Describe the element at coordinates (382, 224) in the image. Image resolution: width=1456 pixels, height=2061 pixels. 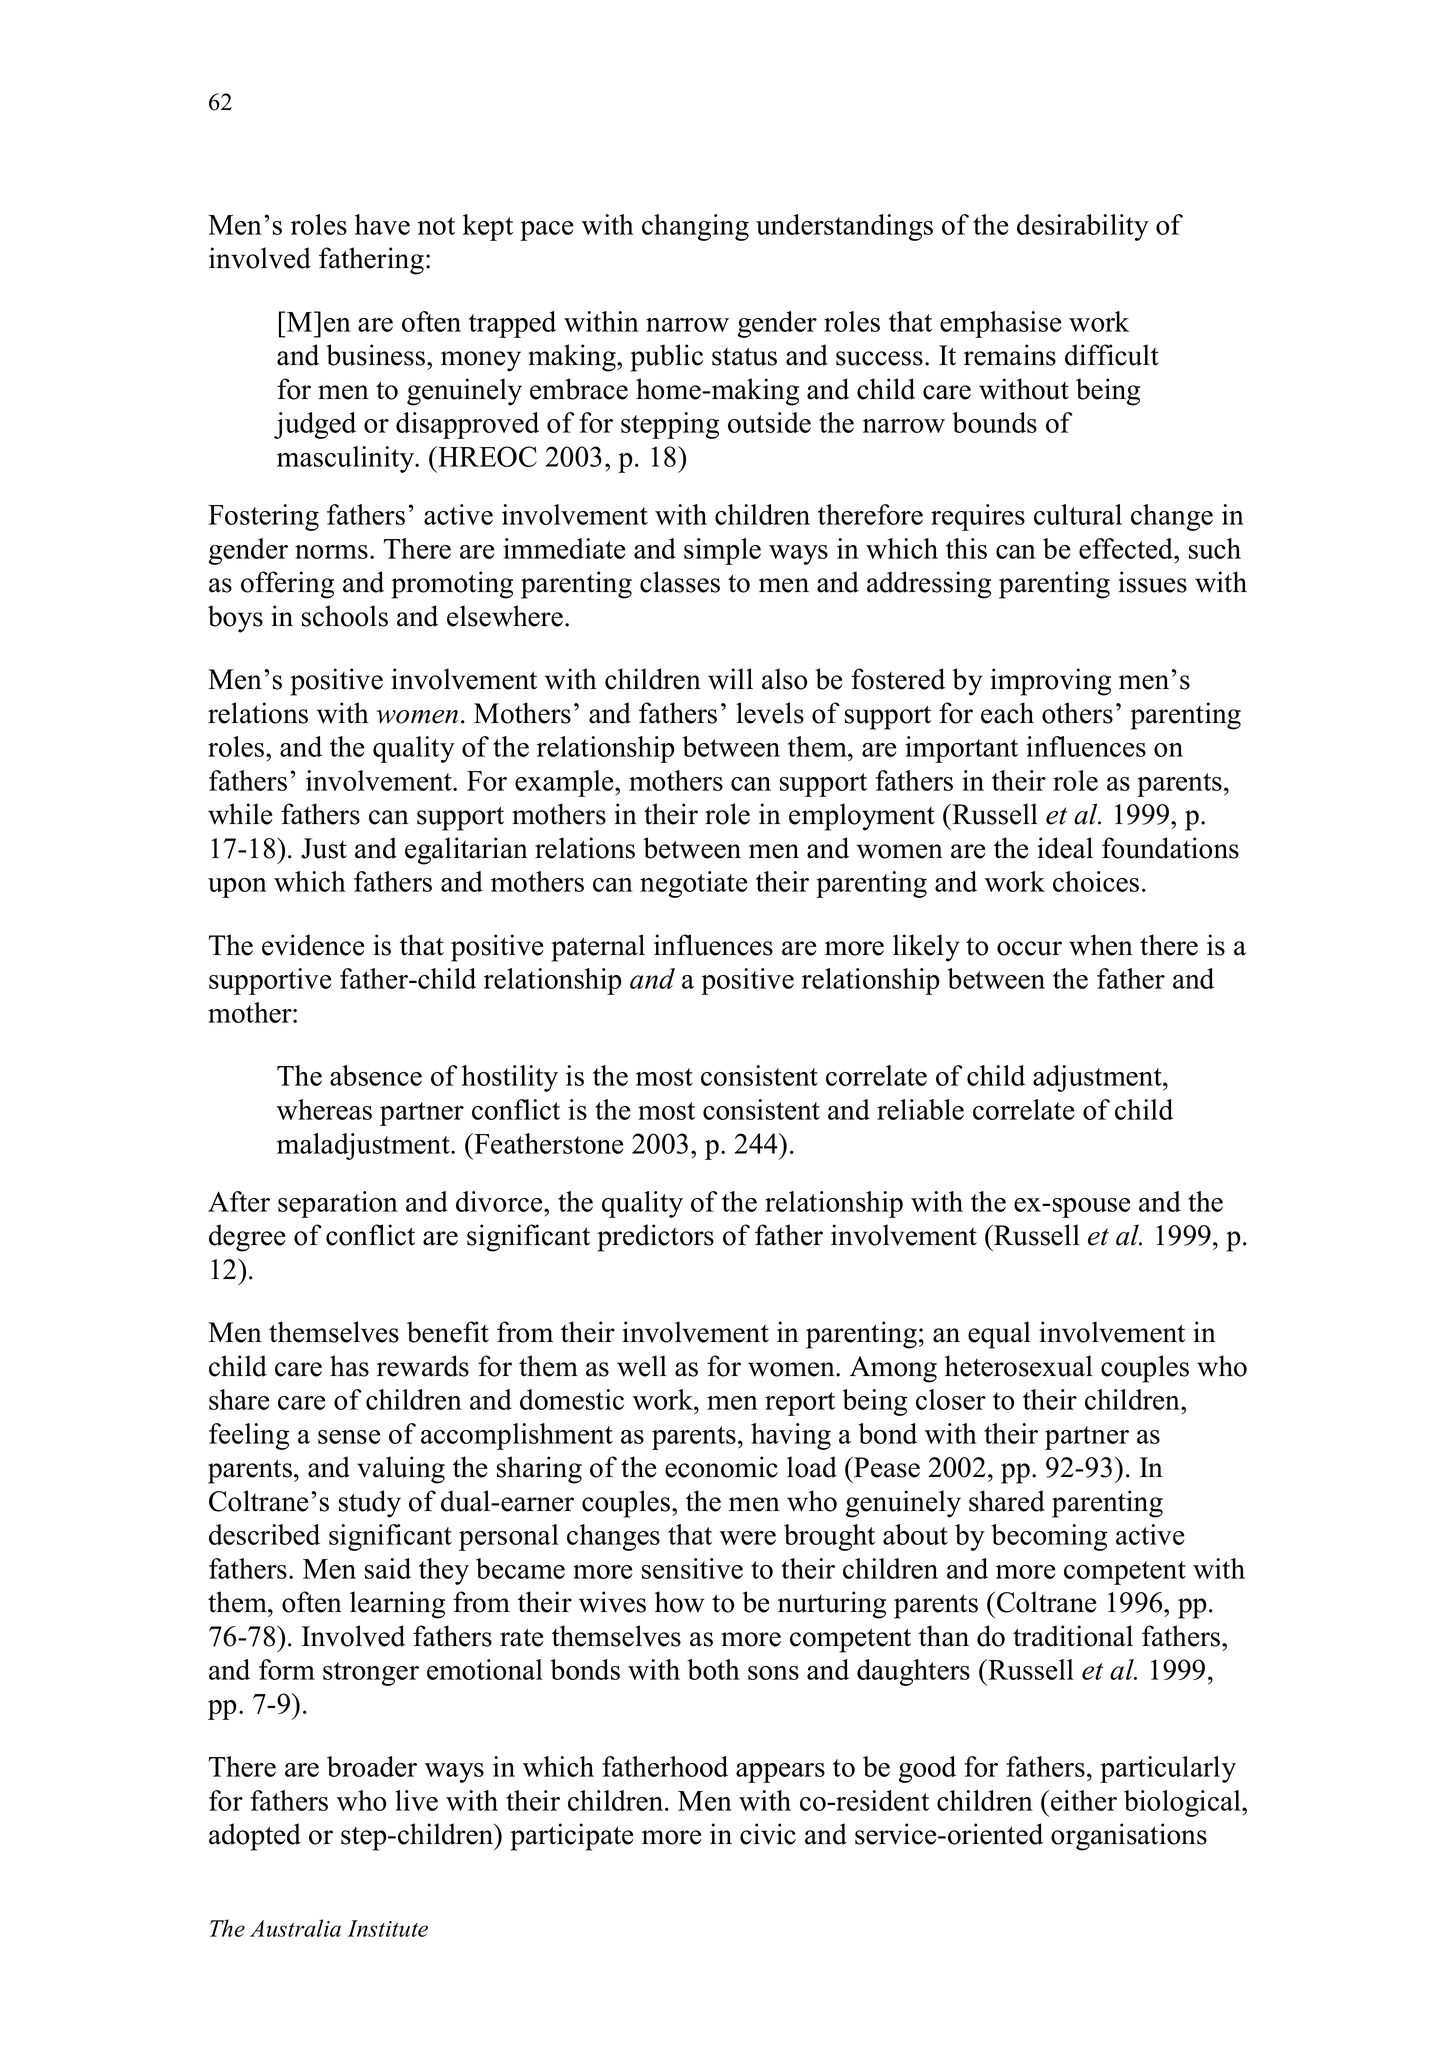
I see `have` at that location.
